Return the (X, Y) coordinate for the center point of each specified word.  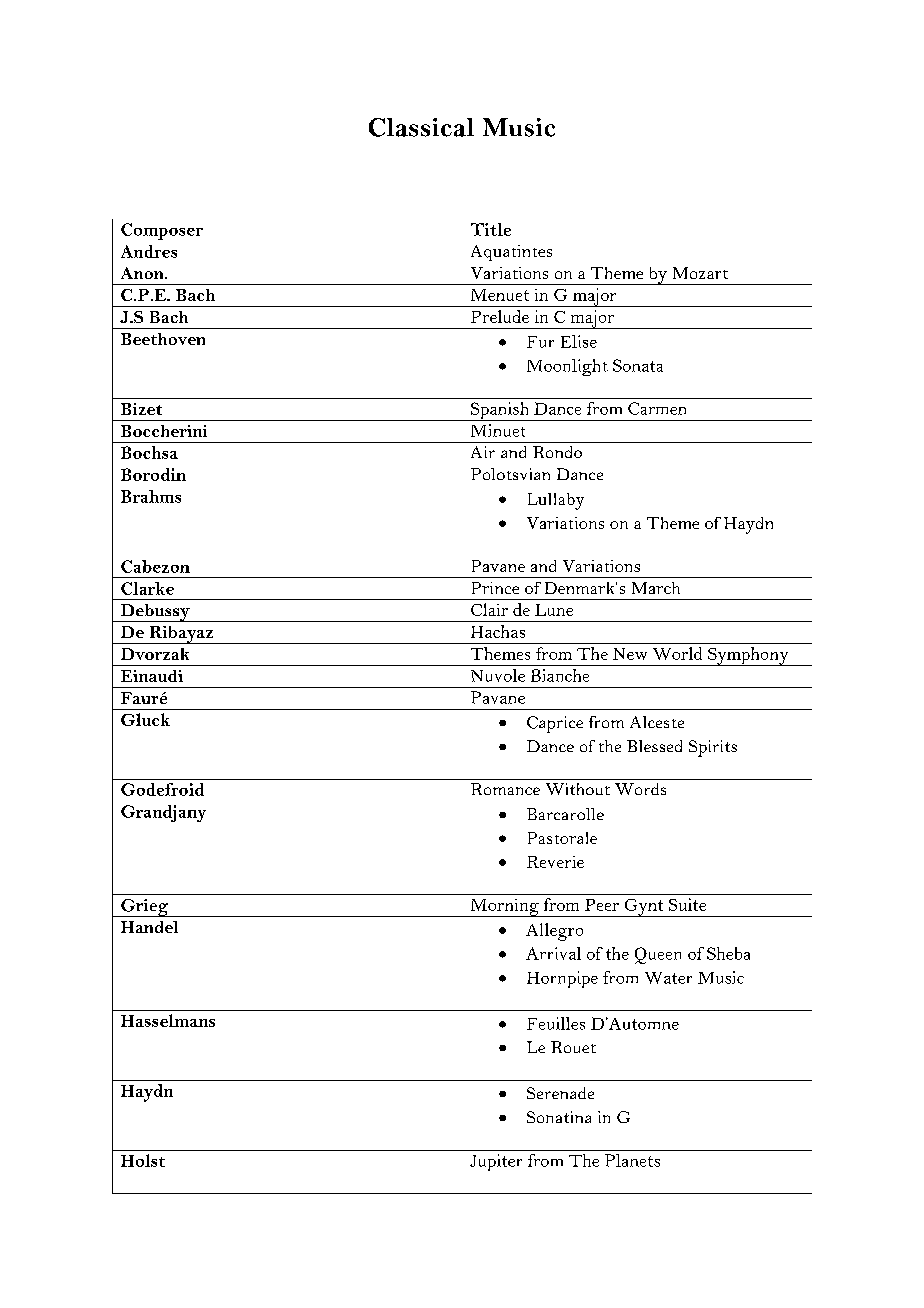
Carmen (657, 408)
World (677, 653)
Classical (421, 127)
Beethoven (163, 339)
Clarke (147, 588)
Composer (162, 231)
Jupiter (496, 1162)
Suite (687, 904)
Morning (504, 908)
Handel (149, 927)
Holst (143, 1160)
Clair (489, 609)
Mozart (700, 273)
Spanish (500, 411)
